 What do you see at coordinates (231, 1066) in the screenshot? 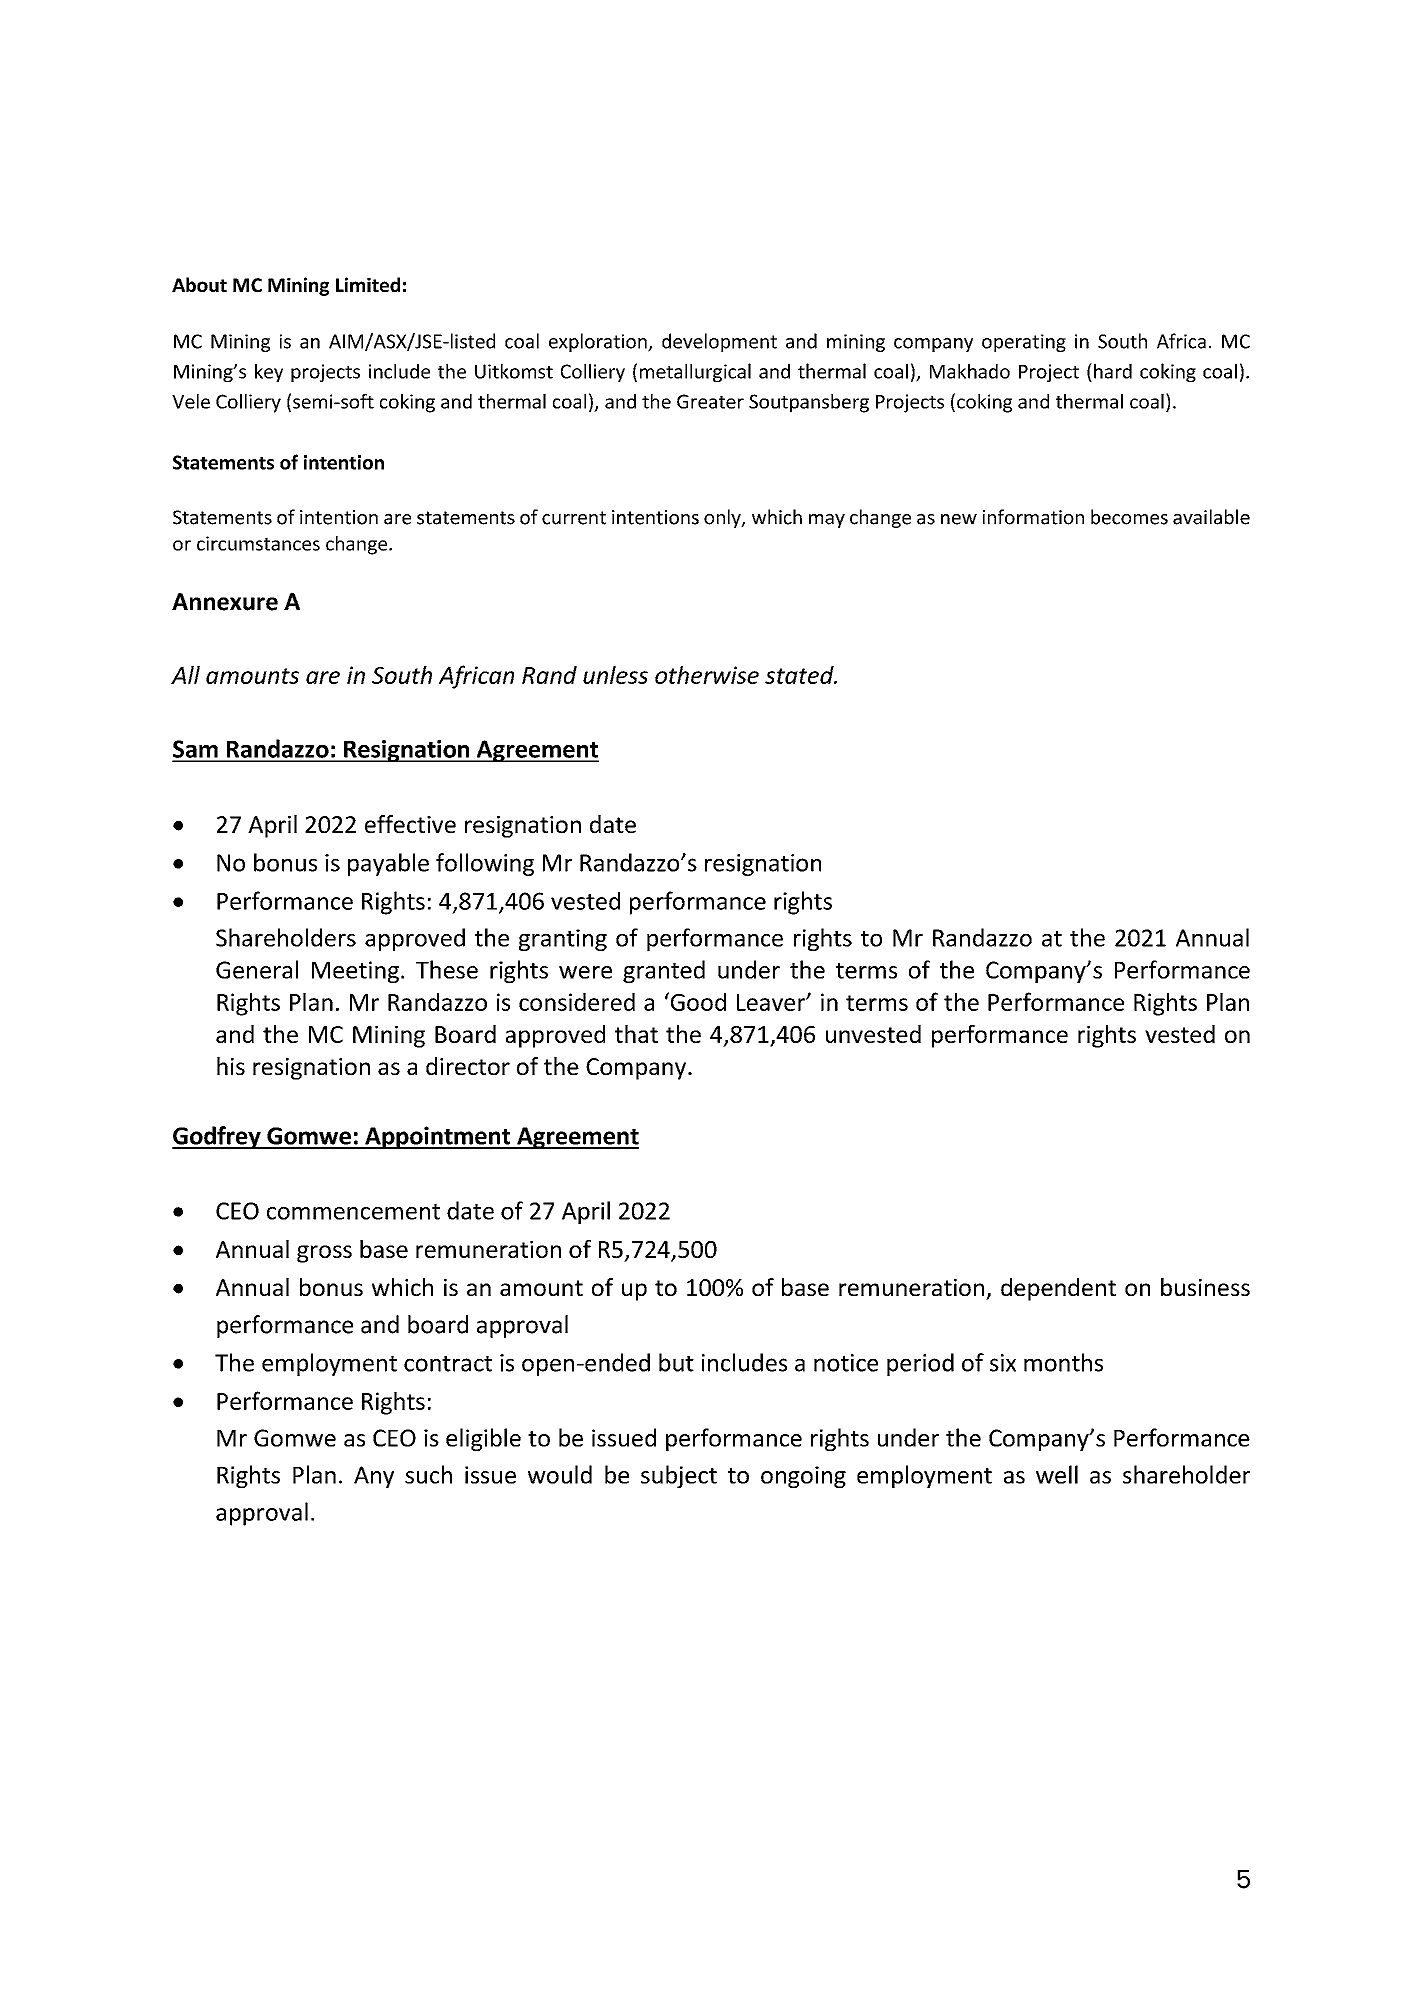
I see `his` at bounding box center [231, 1066].
